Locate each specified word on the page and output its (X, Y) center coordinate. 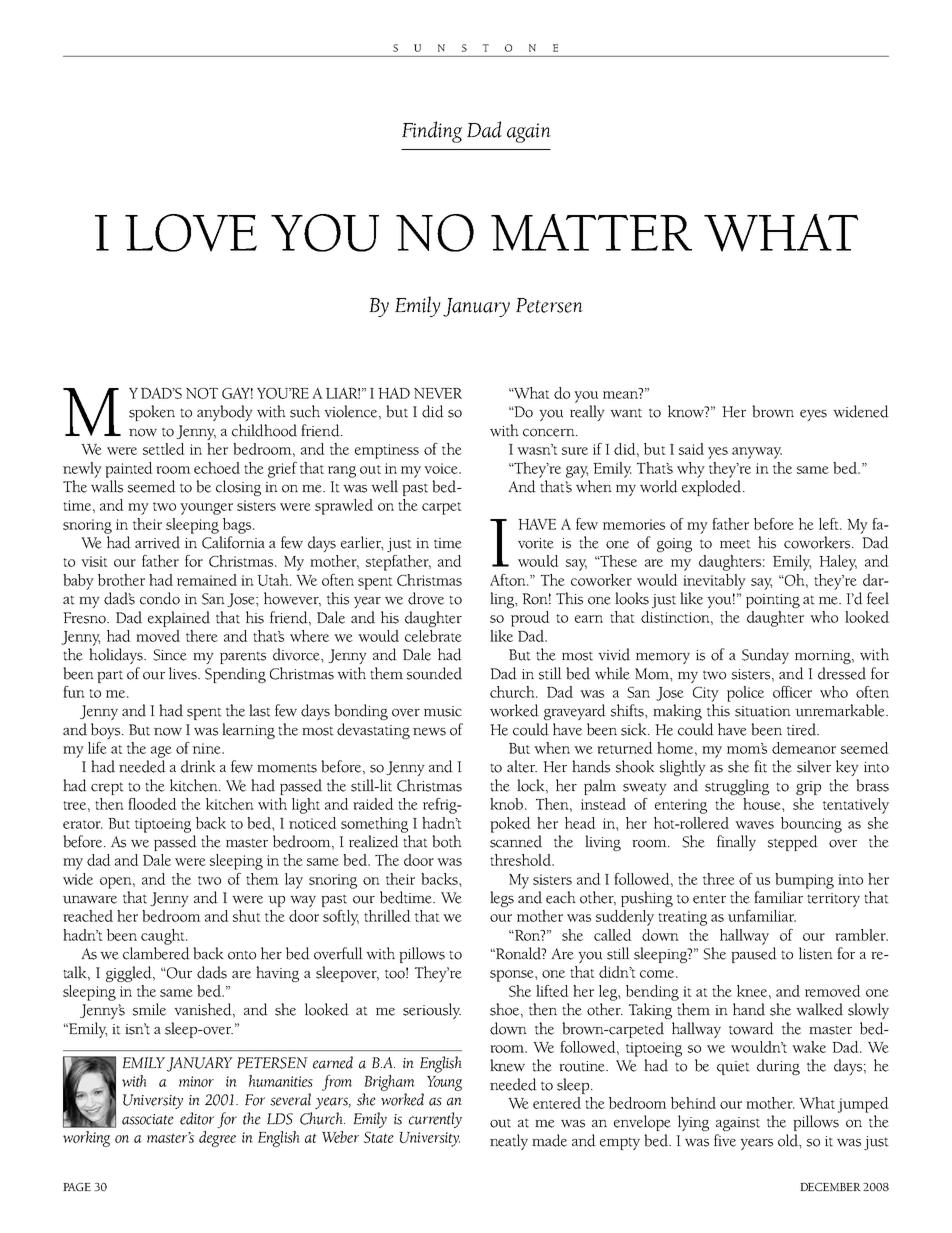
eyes (813, 415)
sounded (434, 673)
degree (217, 1139)
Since (170, 655)
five (725, 1140)
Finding (432, 132)
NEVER (438, 393)
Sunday (765, 656)
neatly (509, 1142)
